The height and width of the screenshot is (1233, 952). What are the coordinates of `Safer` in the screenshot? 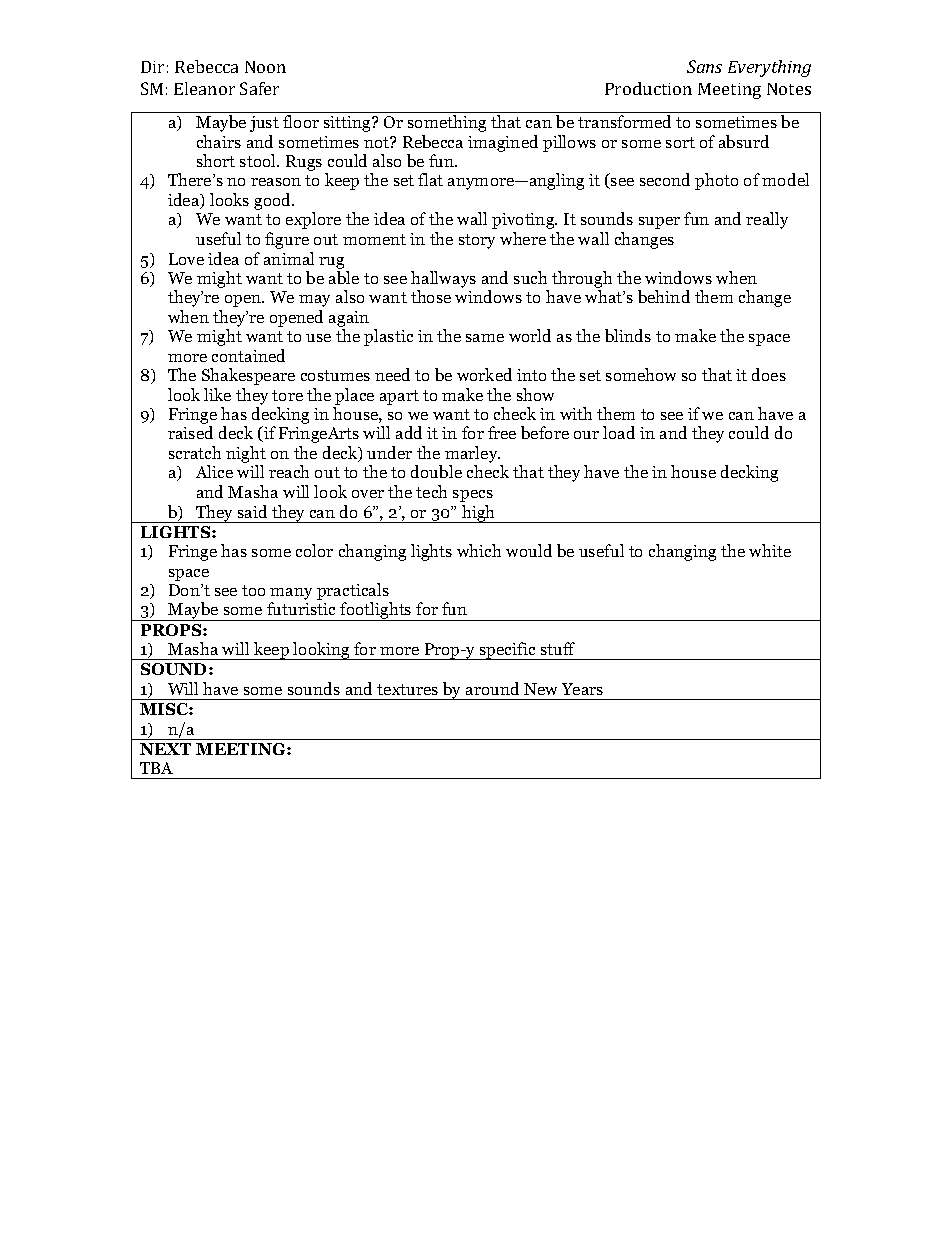 It's located at (259, 88).
